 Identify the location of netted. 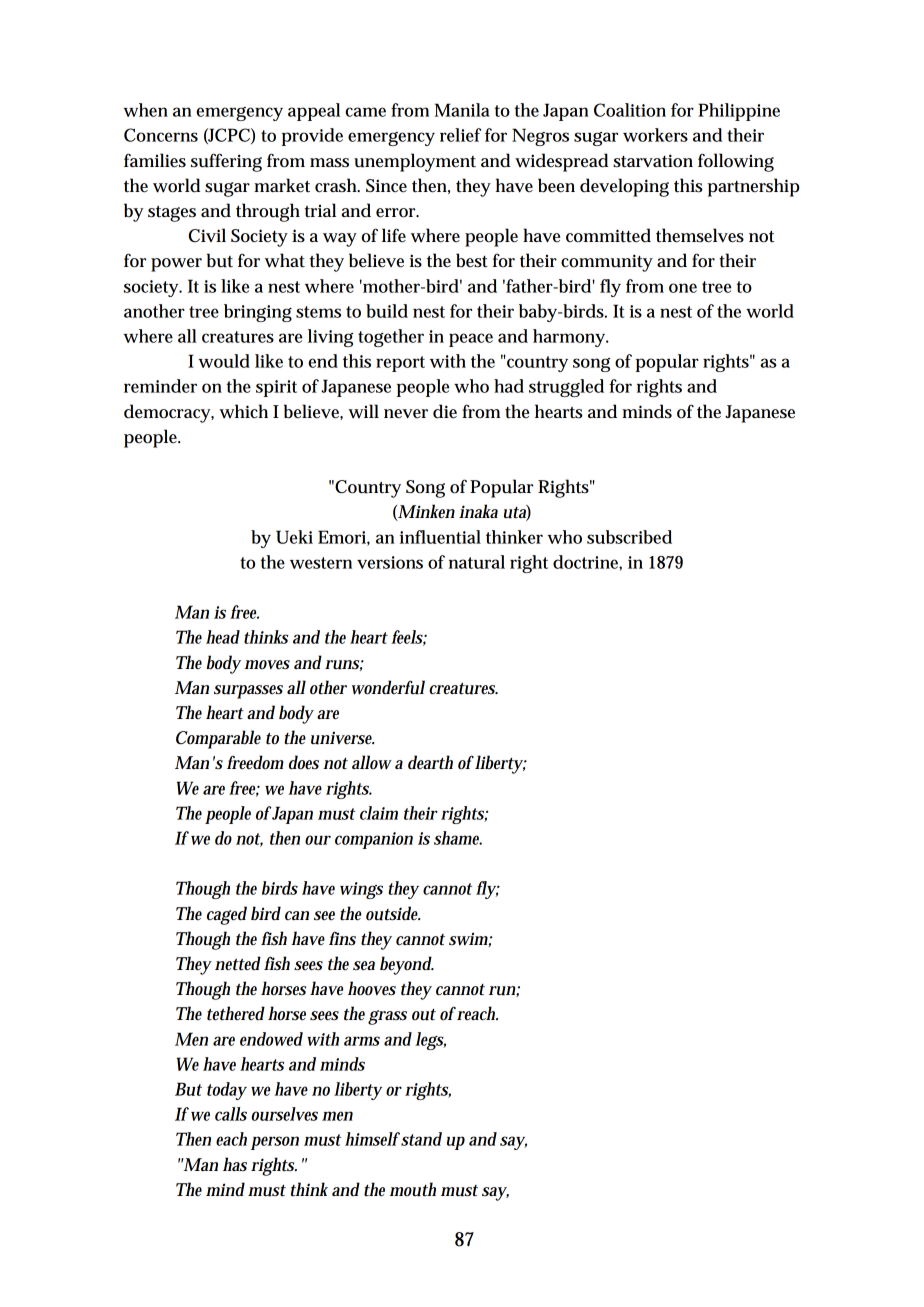
(238, 963).
